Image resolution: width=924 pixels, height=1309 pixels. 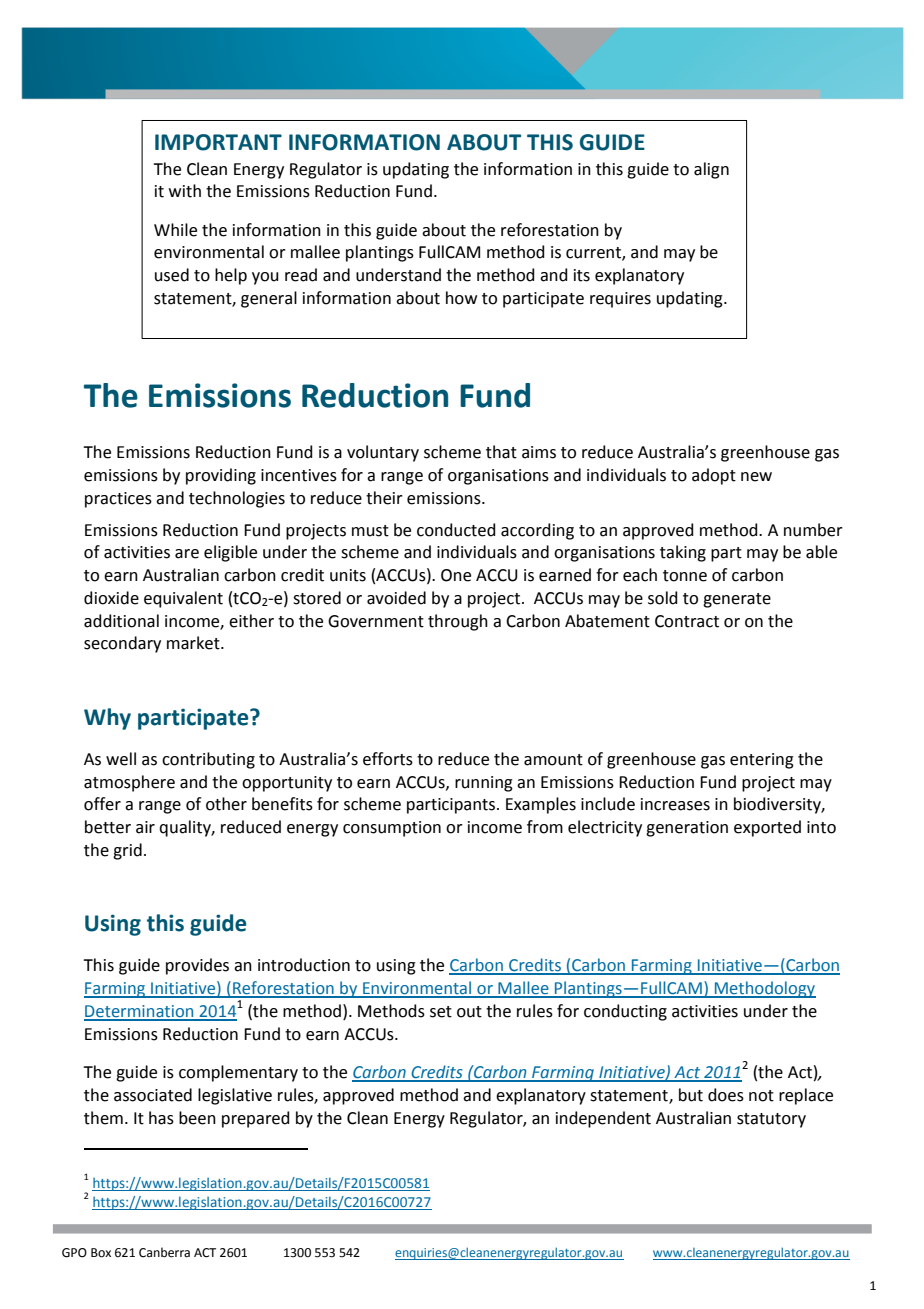 What do you see at coordinates (185, 191) in the screenshot?
I see `with` at bounding box center [185, 191].
